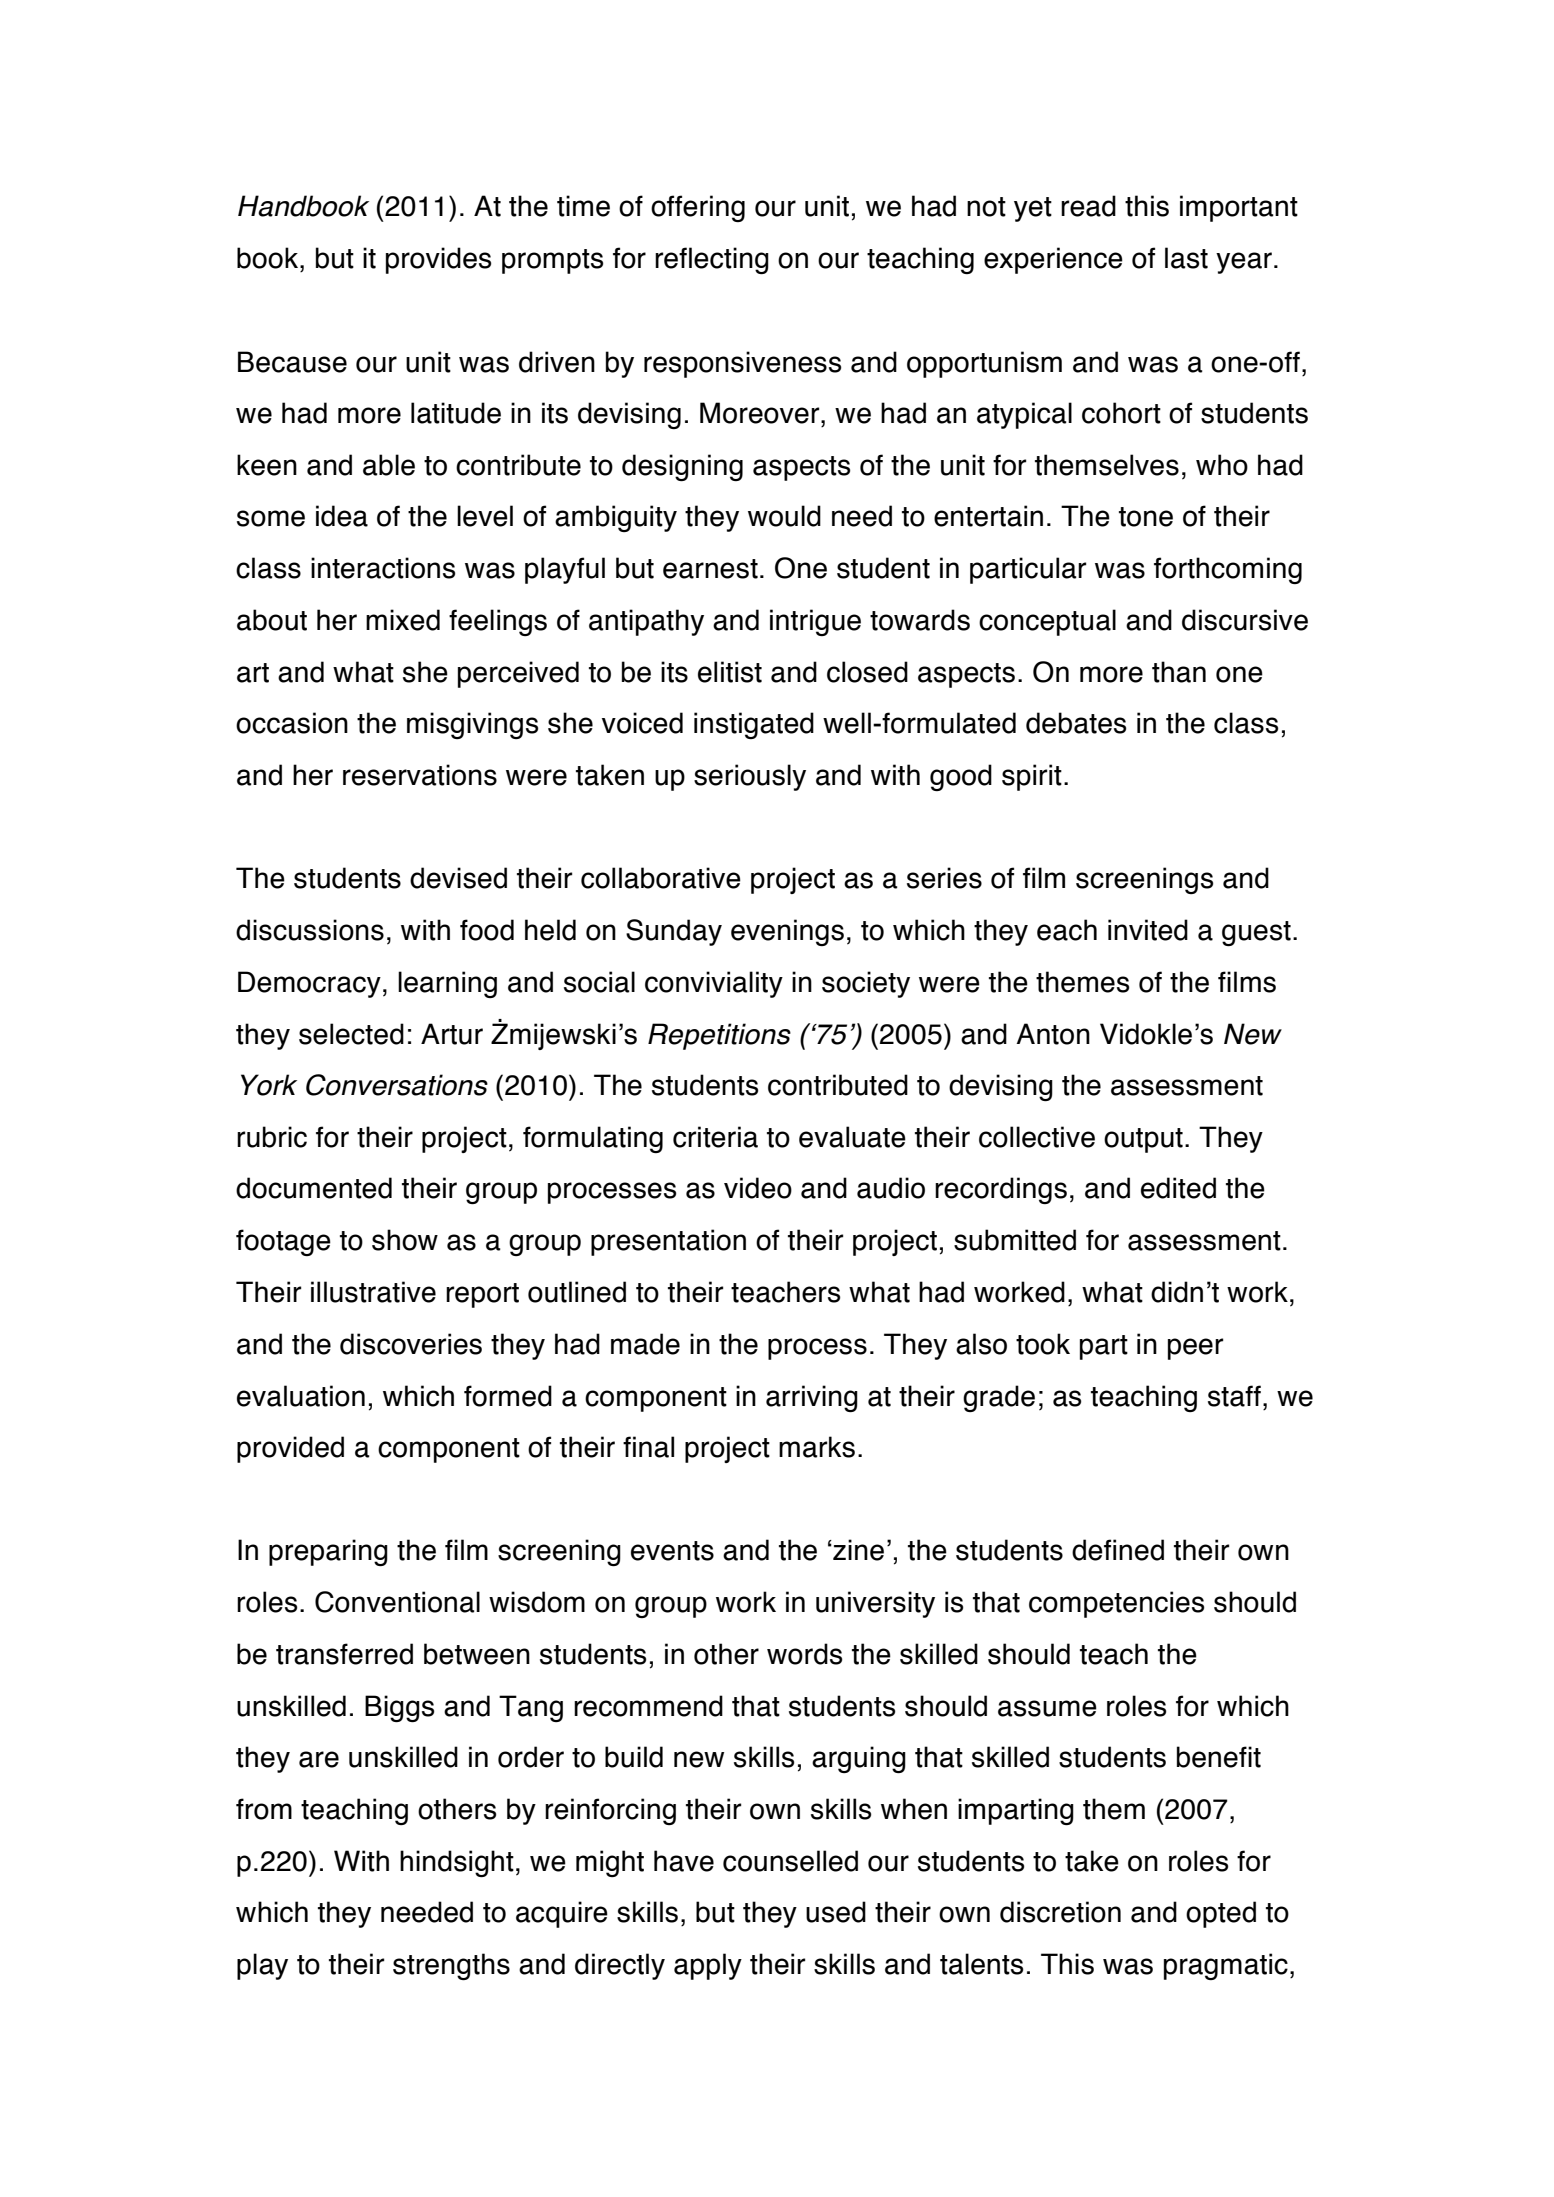  What do you see at coordinates (750, 777) in the page?
I see `seriously` at bounding box center [750, 777].
